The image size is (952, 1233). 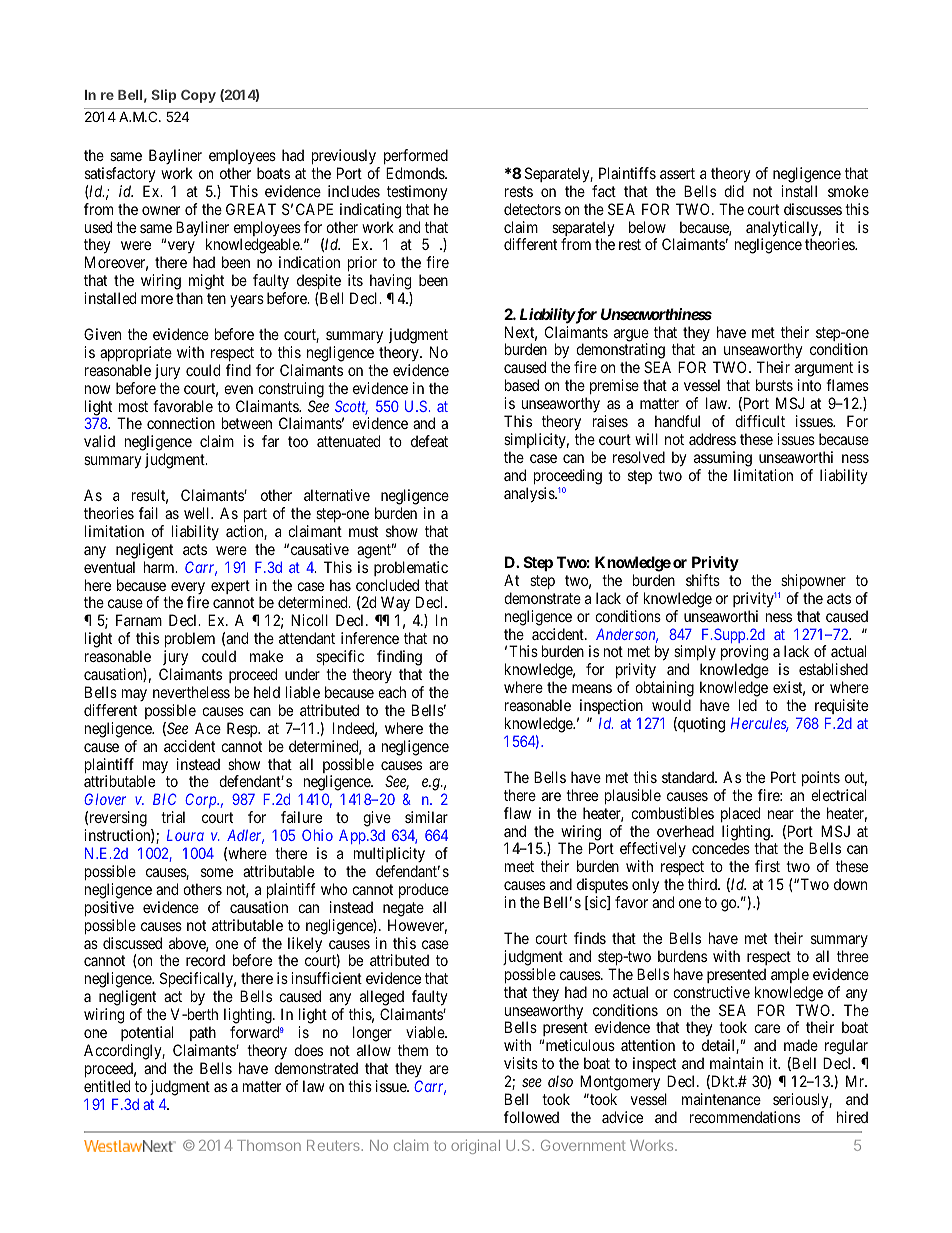 What do you see at coordinates (269, 1145) in the image?
I see `Thomson` at bounding box center [269, 1145].
